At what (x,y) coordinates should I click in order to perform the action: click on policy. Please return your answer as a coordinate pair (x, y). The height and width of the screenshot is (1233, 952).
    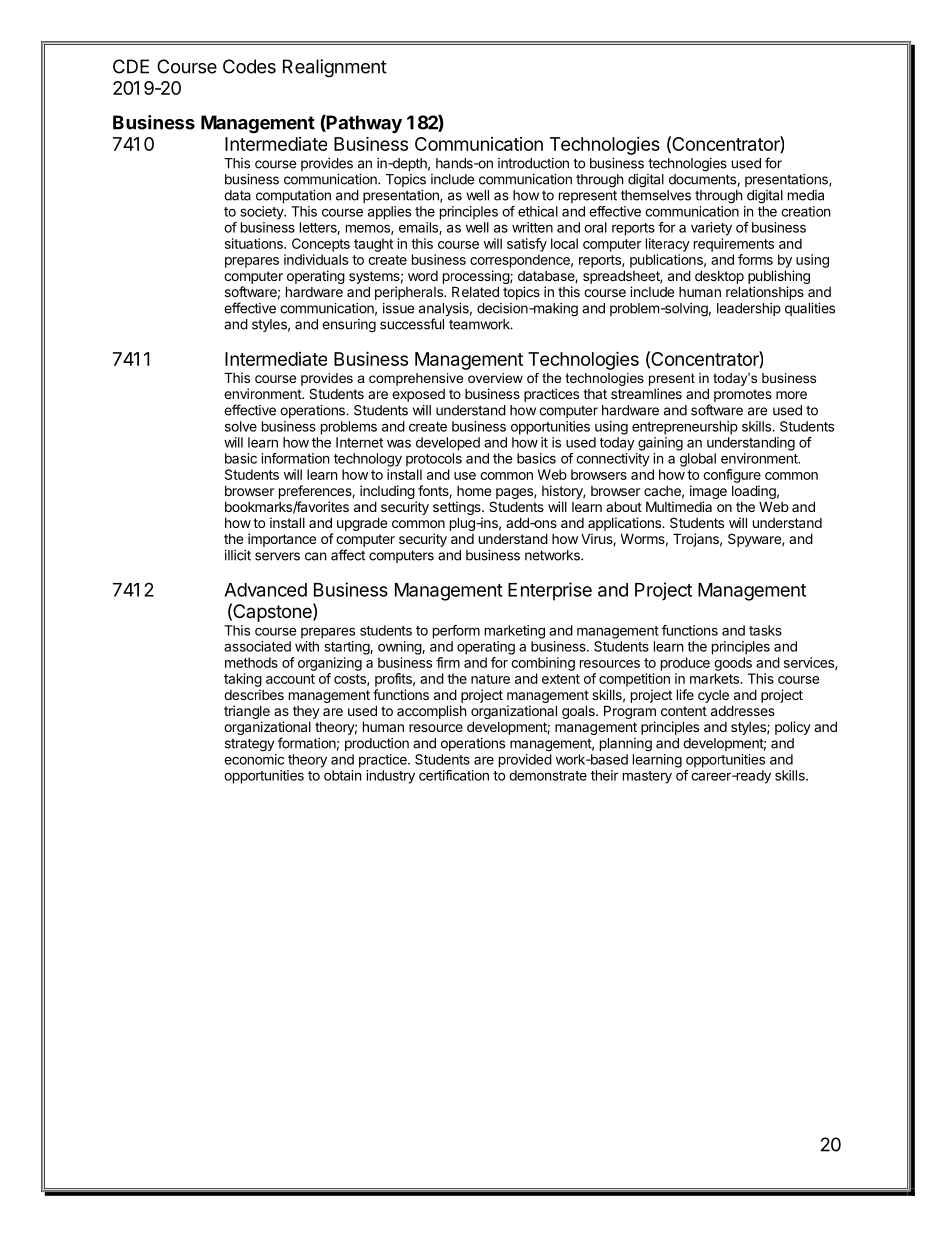
    Looking at the image, I should click on (793, 728).
